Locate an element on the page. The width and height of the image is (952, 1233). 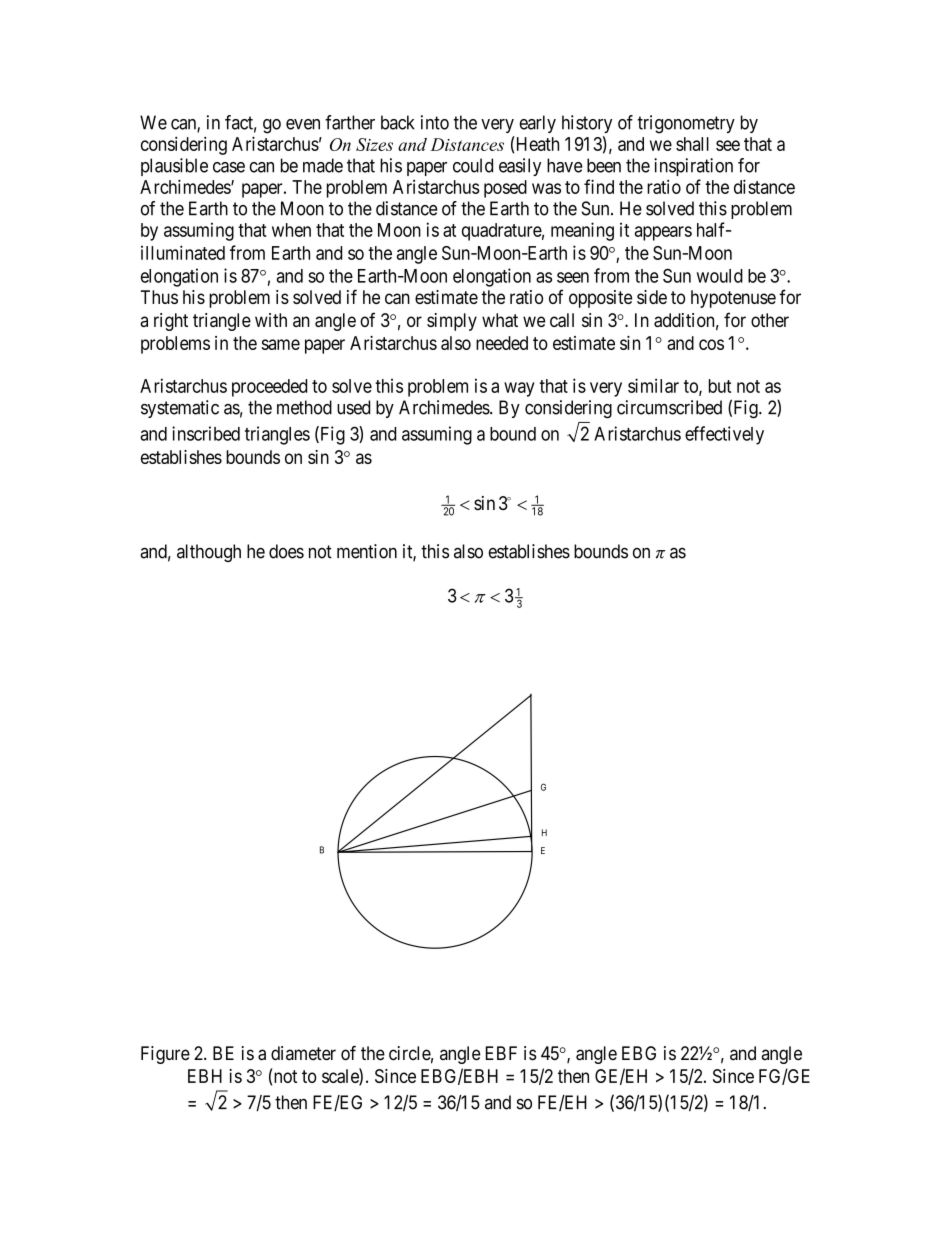
effectively is located at coordinates (724, 435).
